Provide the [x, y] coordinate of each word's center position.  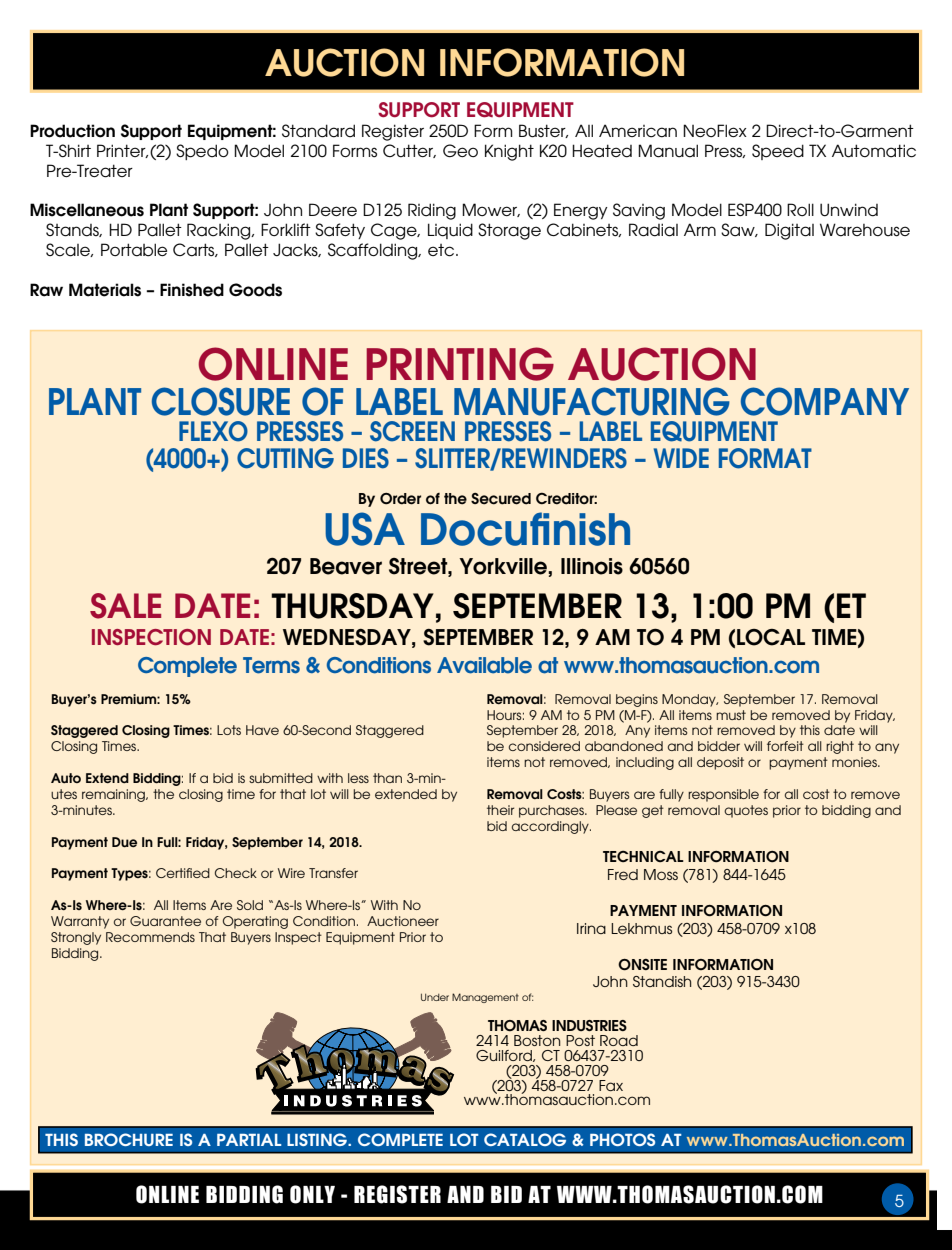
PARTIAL [249, 1140]
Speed [778, 152]
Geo [460, 151]
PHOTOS [622, 1139]
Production [72, 131]
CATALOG [525, 1139]
